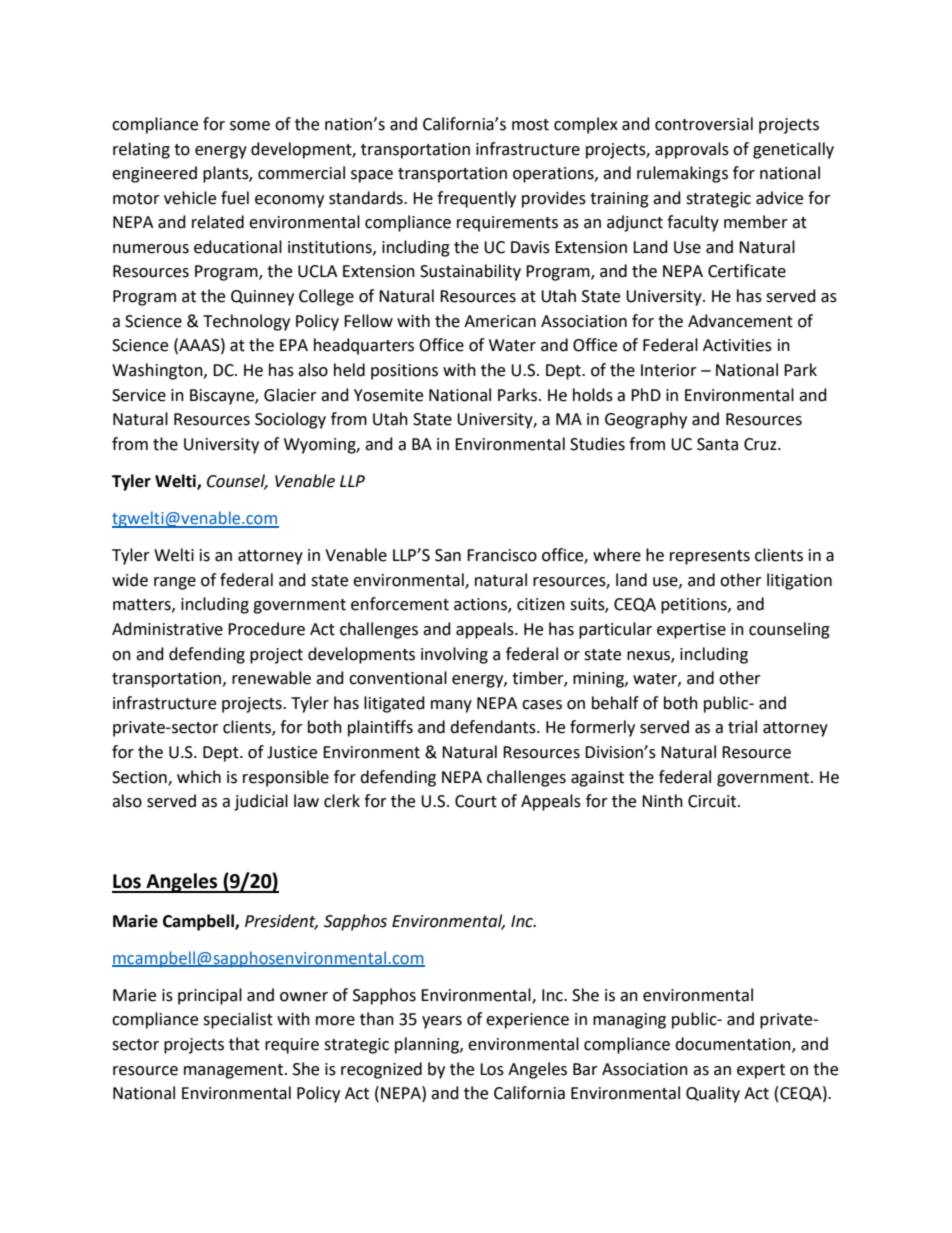  What do you see at coordinates (233, 1071) in the screenshot?
I see `management` at bounding box center [233, 1071].
